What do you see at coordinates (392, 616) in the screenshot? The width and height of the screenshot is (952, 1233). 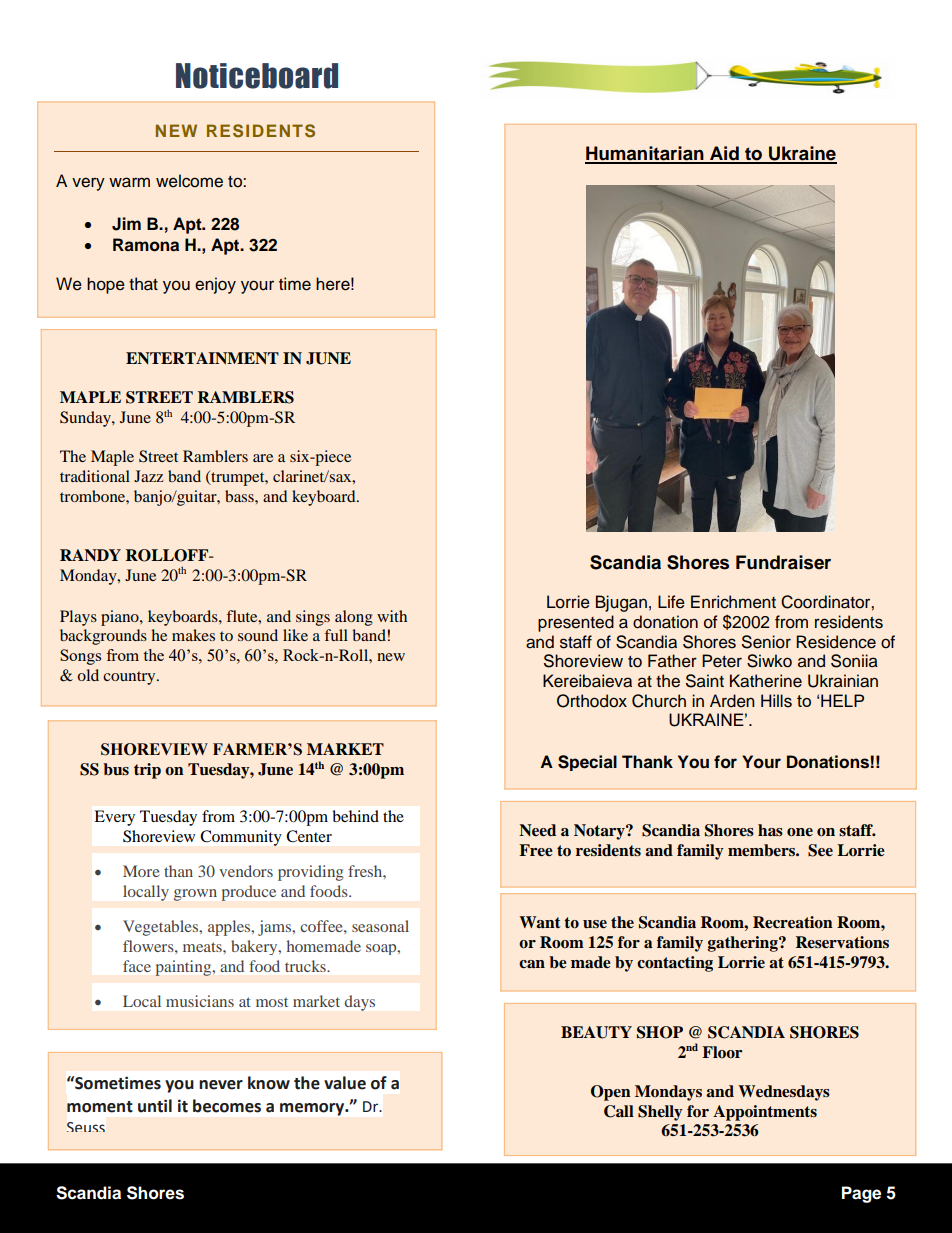 I see `with` at bounding box center [392, 616].
